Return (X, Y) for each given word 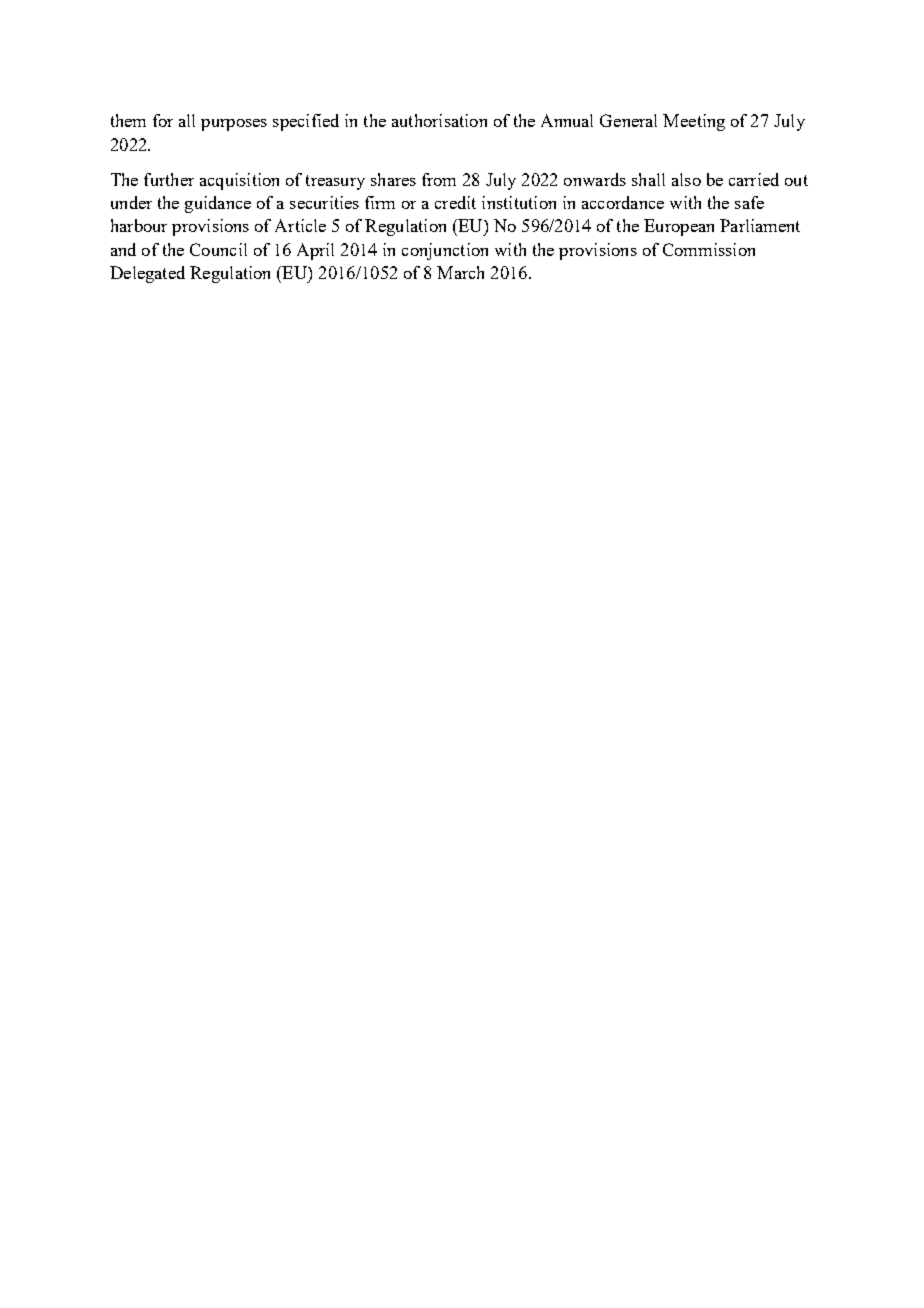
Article (300, 225)
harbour (139, 225)
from (439, 179)
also (686, 179)
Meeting (694, 122)
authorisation (439, 120)
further (169, 179)
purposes (234, 125)
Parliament (760, 225)
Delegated (147, 274)
